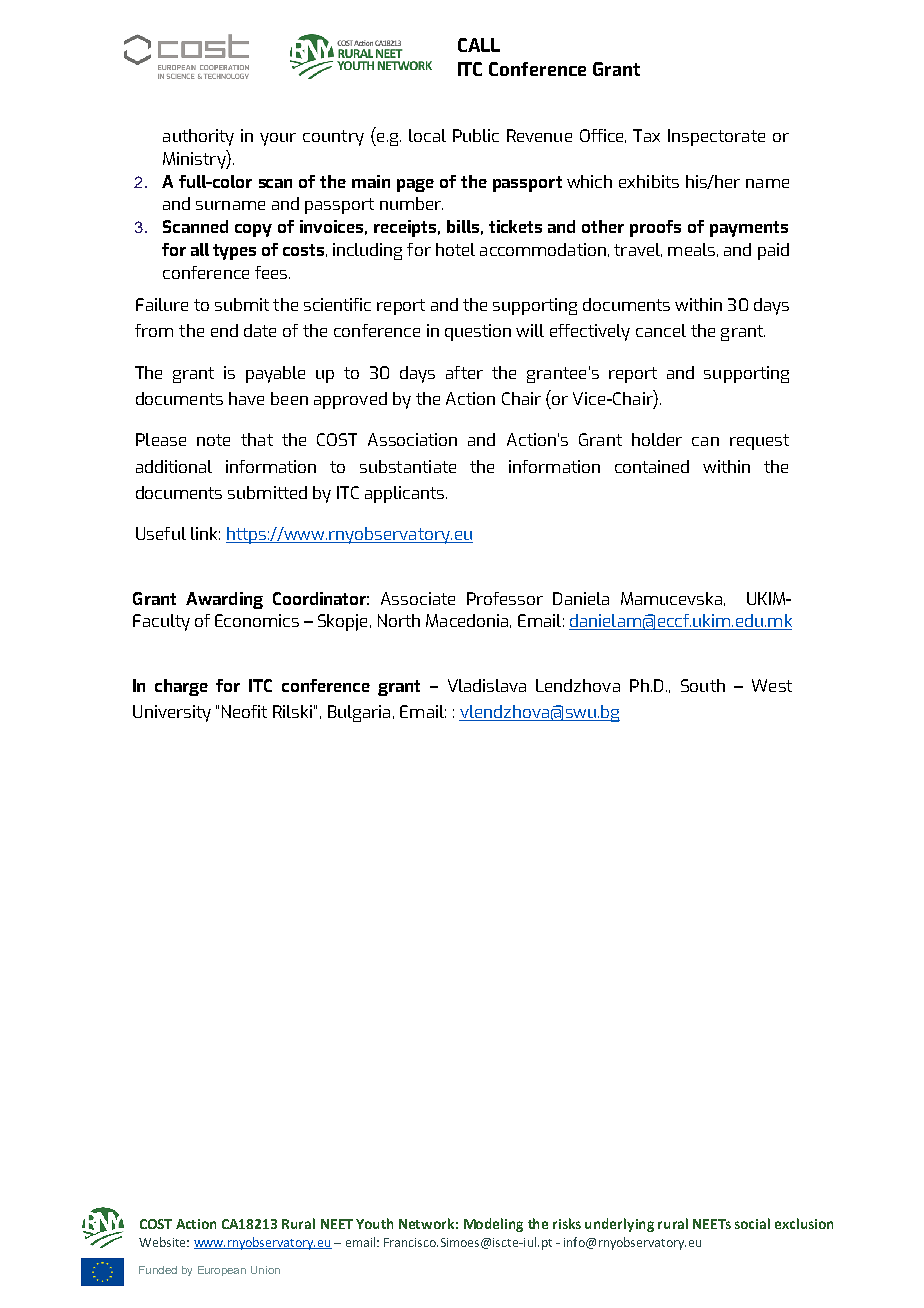  I want to click on contained, so click(652, 466).
